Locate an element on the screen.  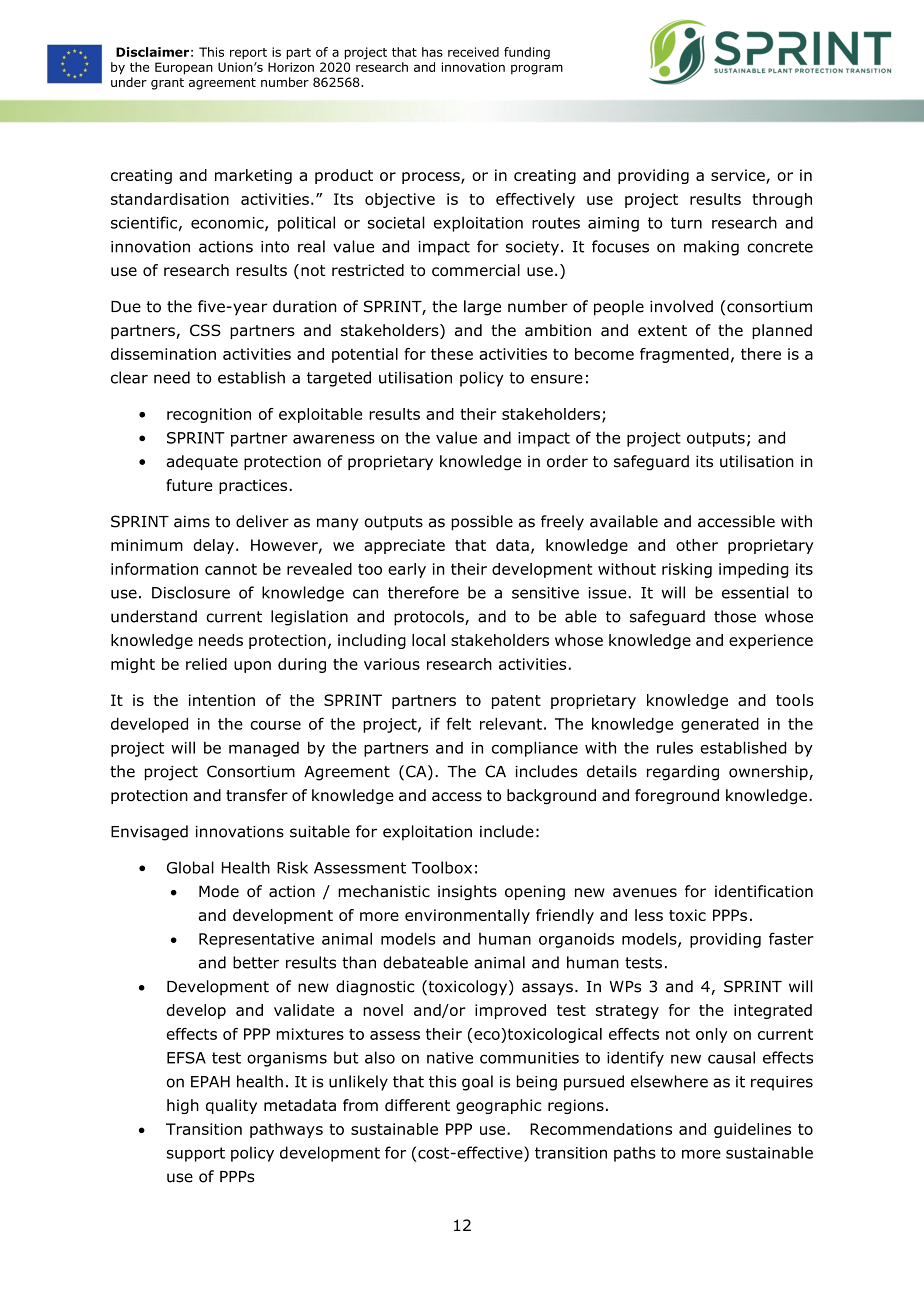
geographic is located at coordinates (499, 1106).
